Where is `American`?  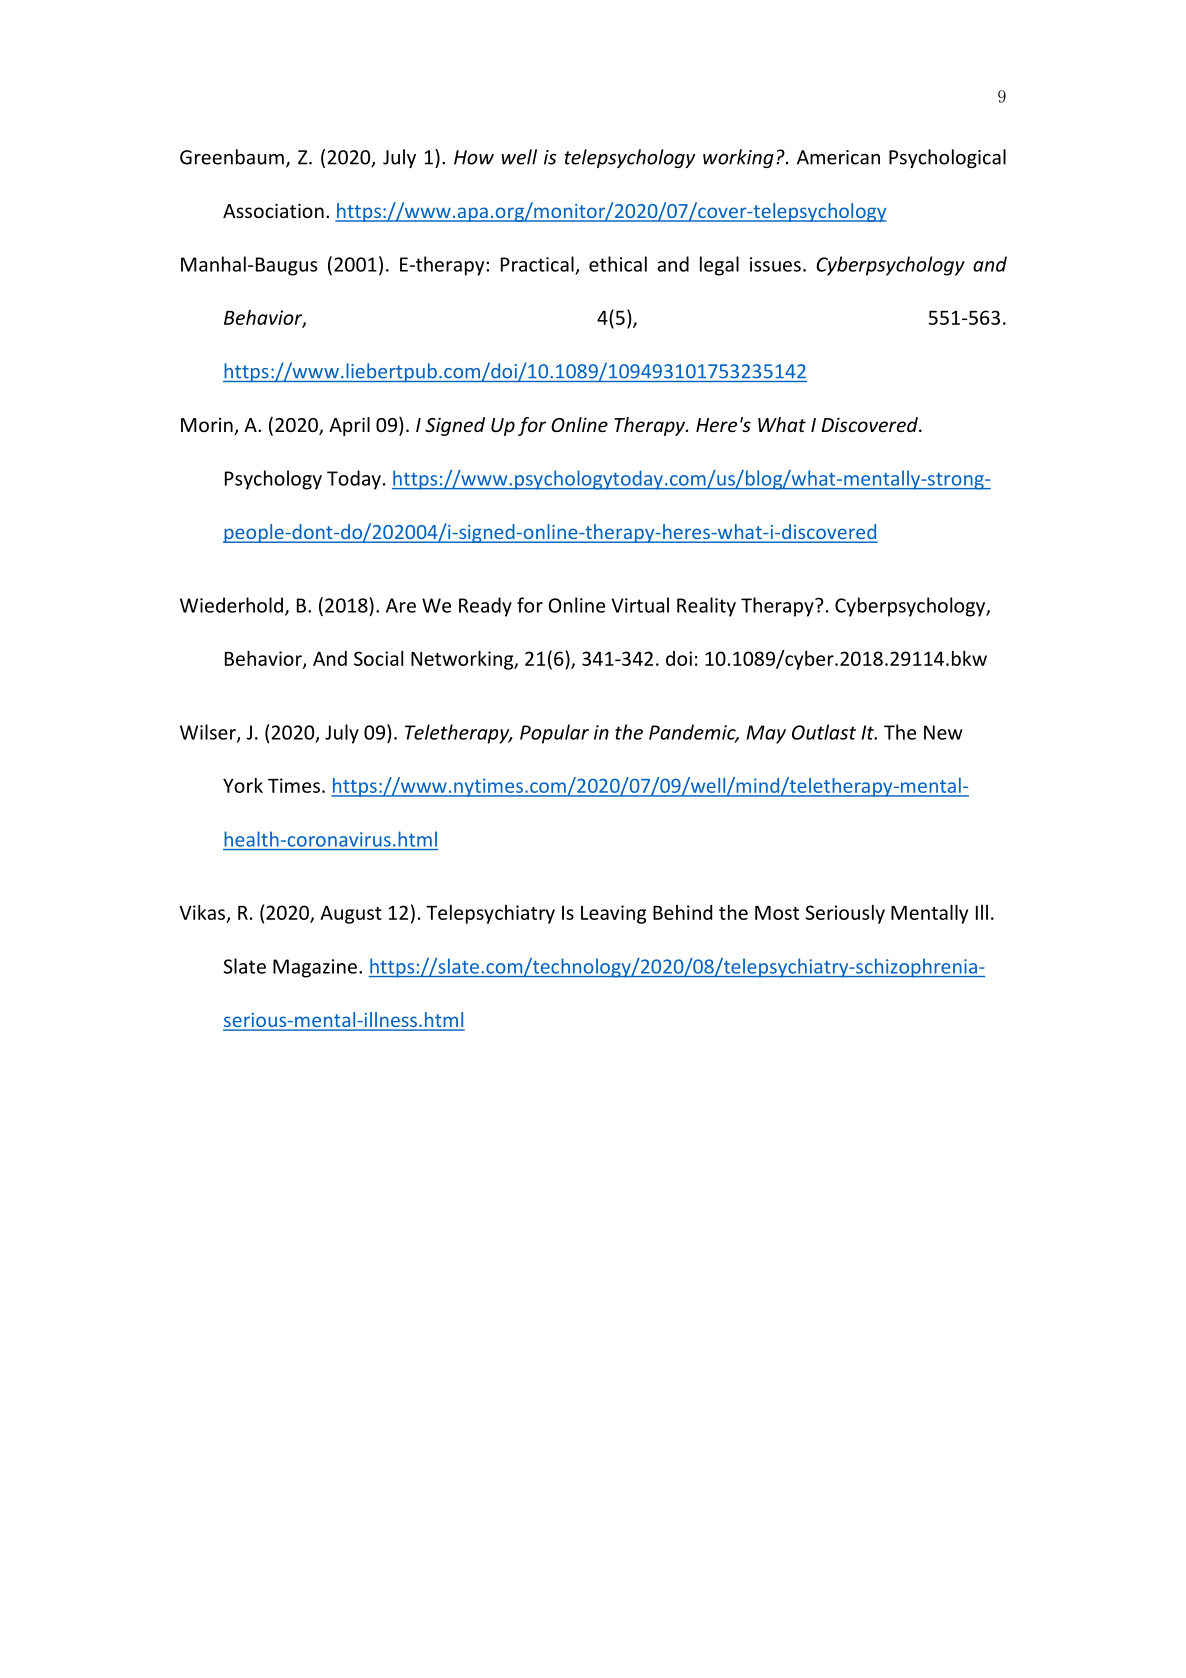
American is located at coordinates (838, 157).
